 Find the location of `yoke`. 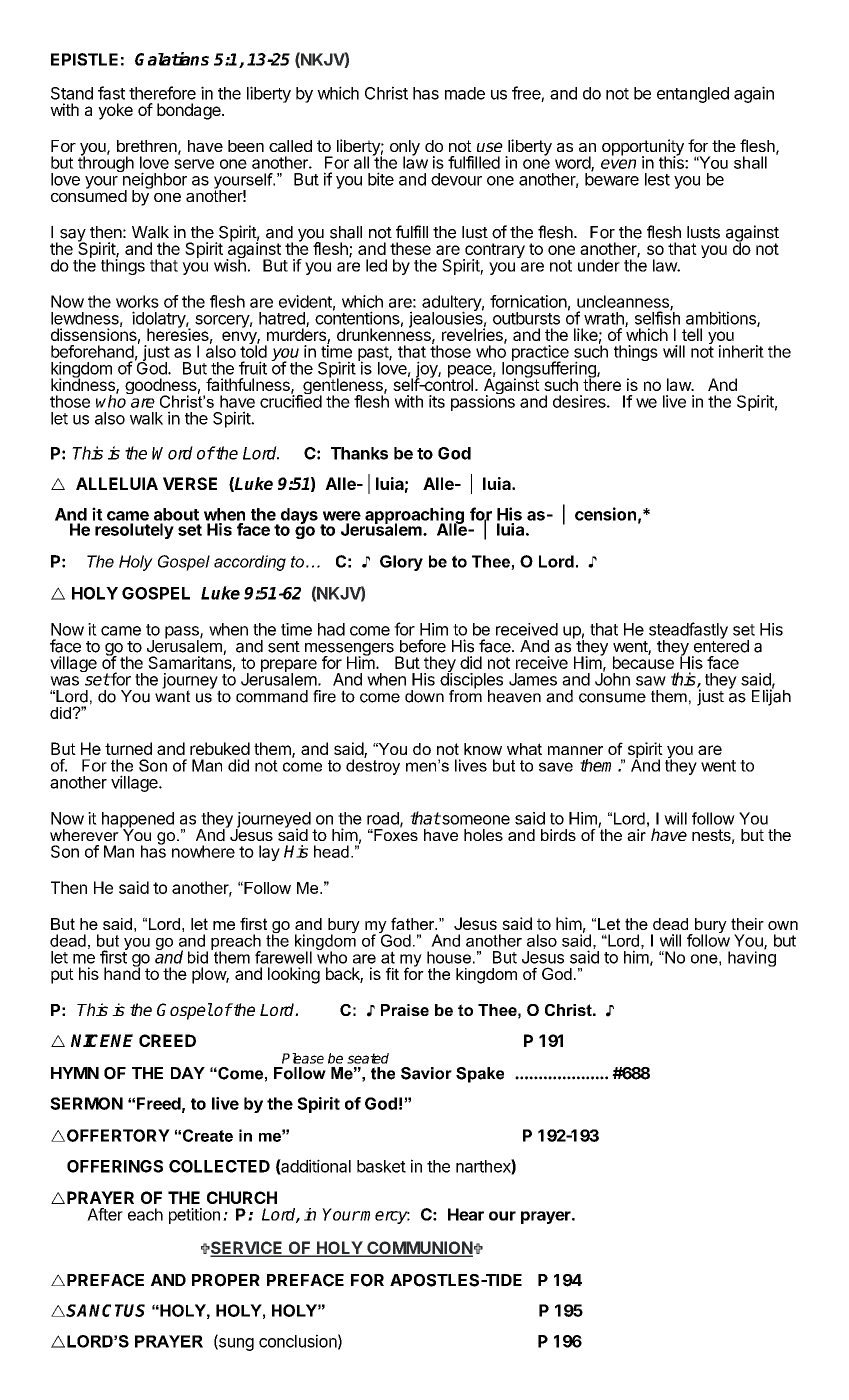

yoke is located at coordinates (115, 111).
